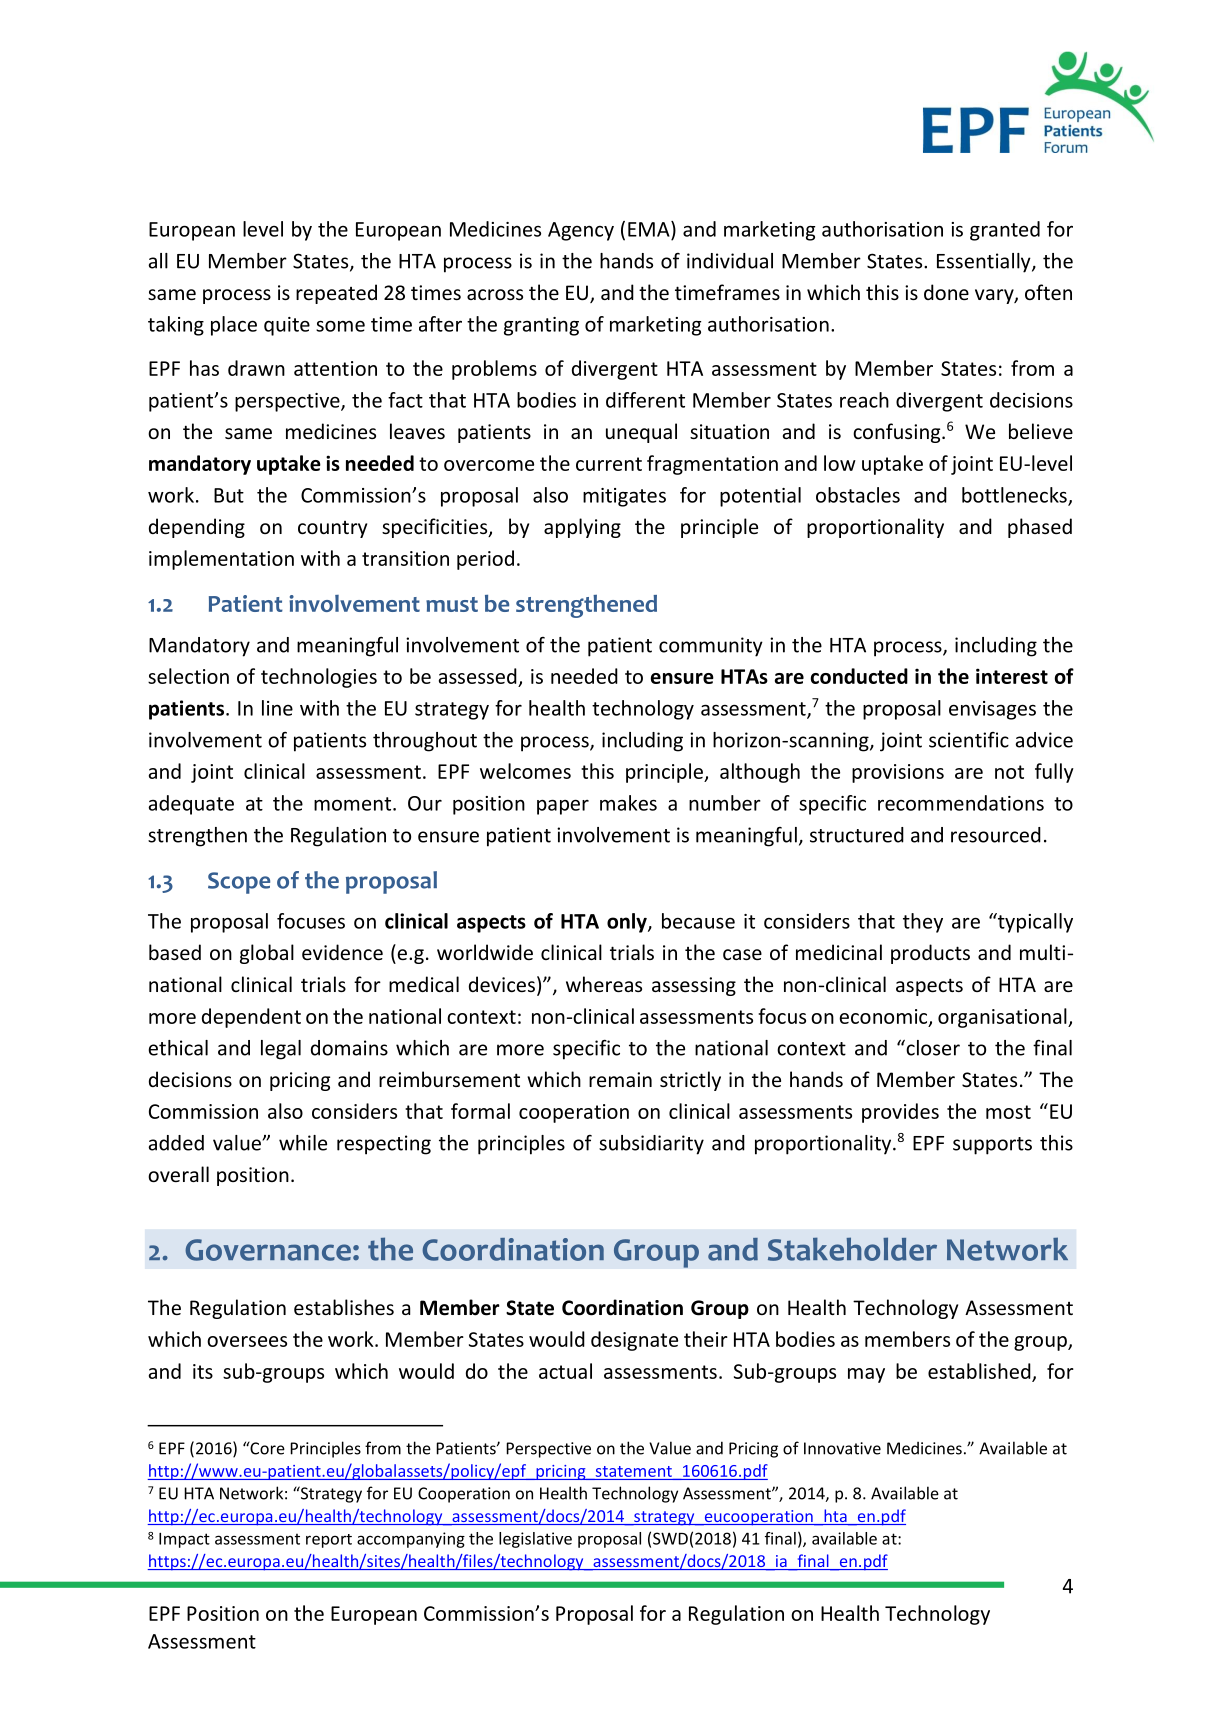  What do you see at coordinates (581, 231) in the screenshot?
I see `Agency` at bounding box center [581, 231].
